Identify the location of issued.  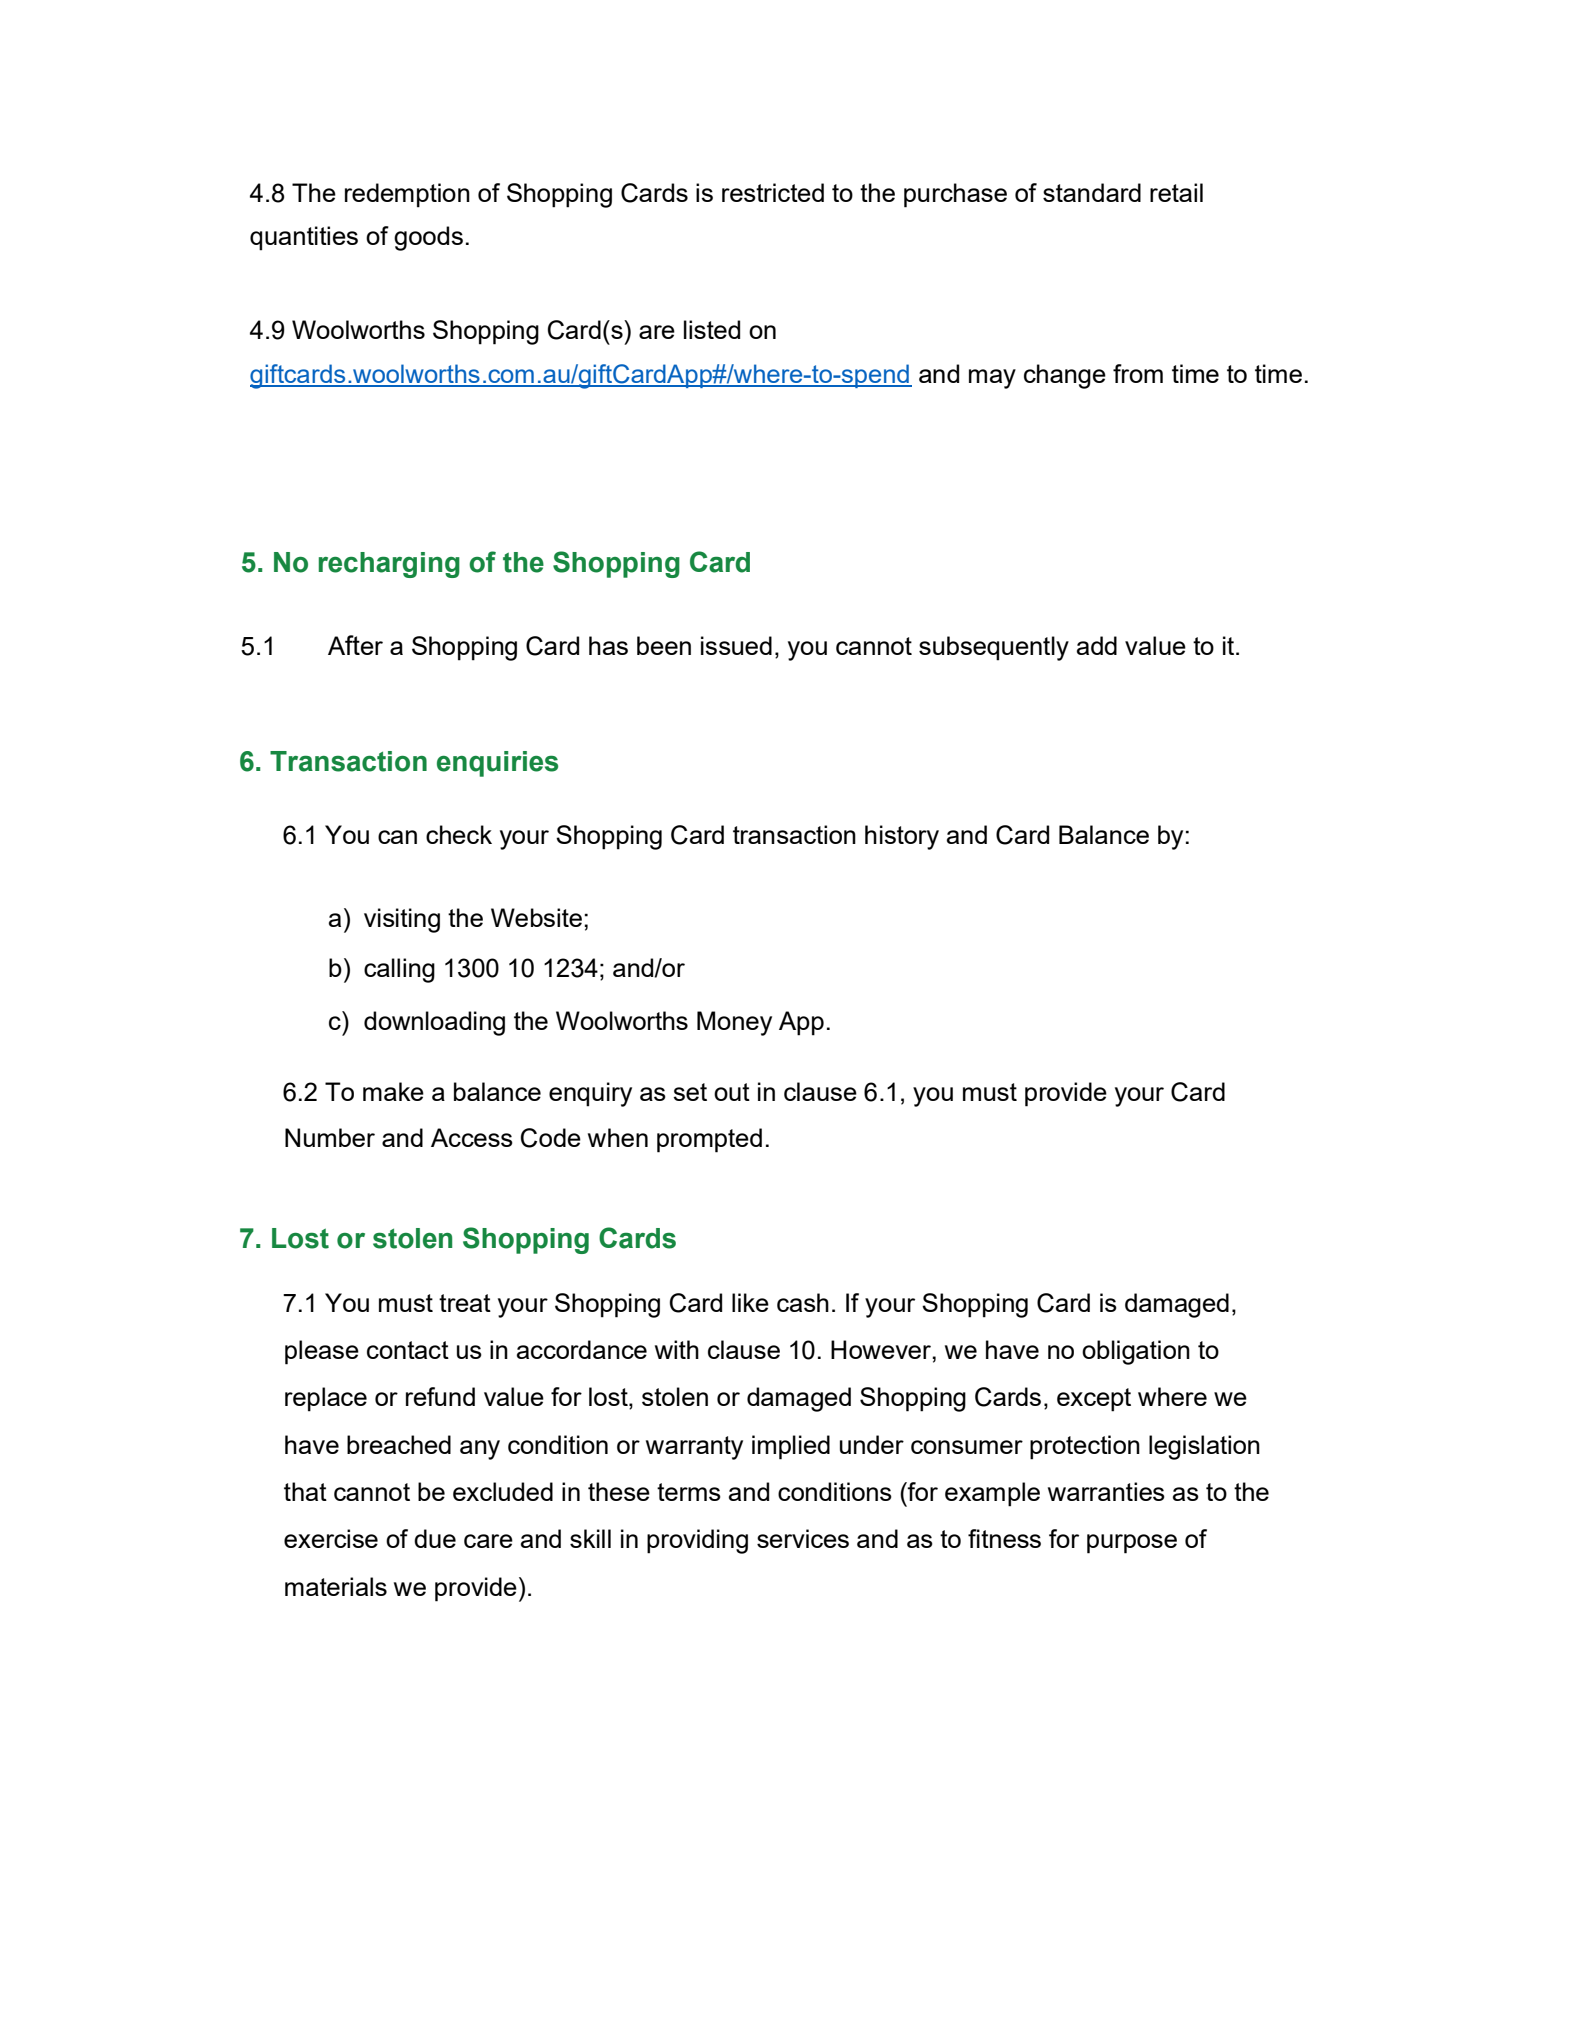
(736, 645).
